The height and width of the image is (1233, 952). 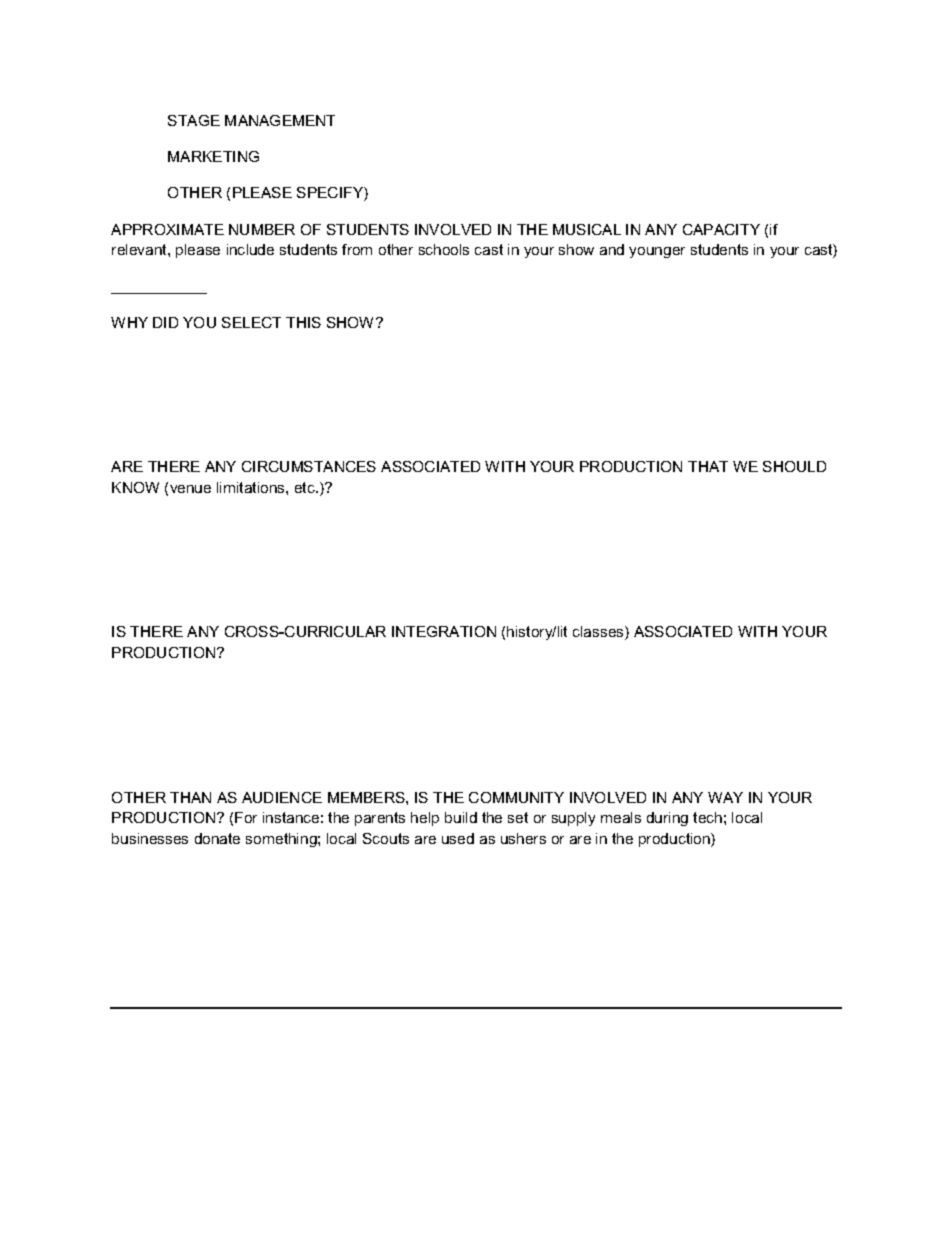 I want to click on WAY, so click(x=725, y=797).
